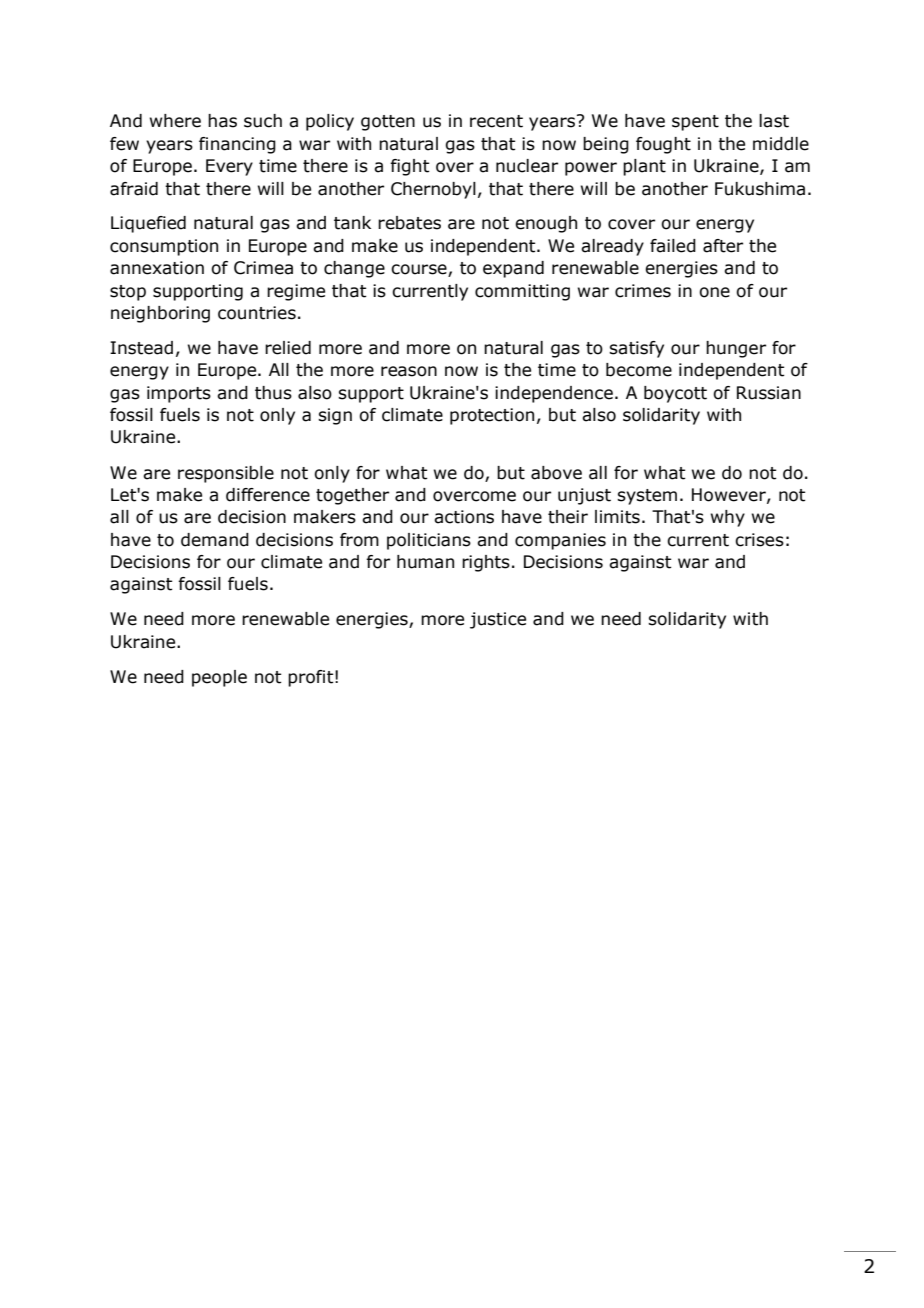  What do you see at coordinates (759, 540) in the image?
I see `crises` at bounding box center [759, 540].
